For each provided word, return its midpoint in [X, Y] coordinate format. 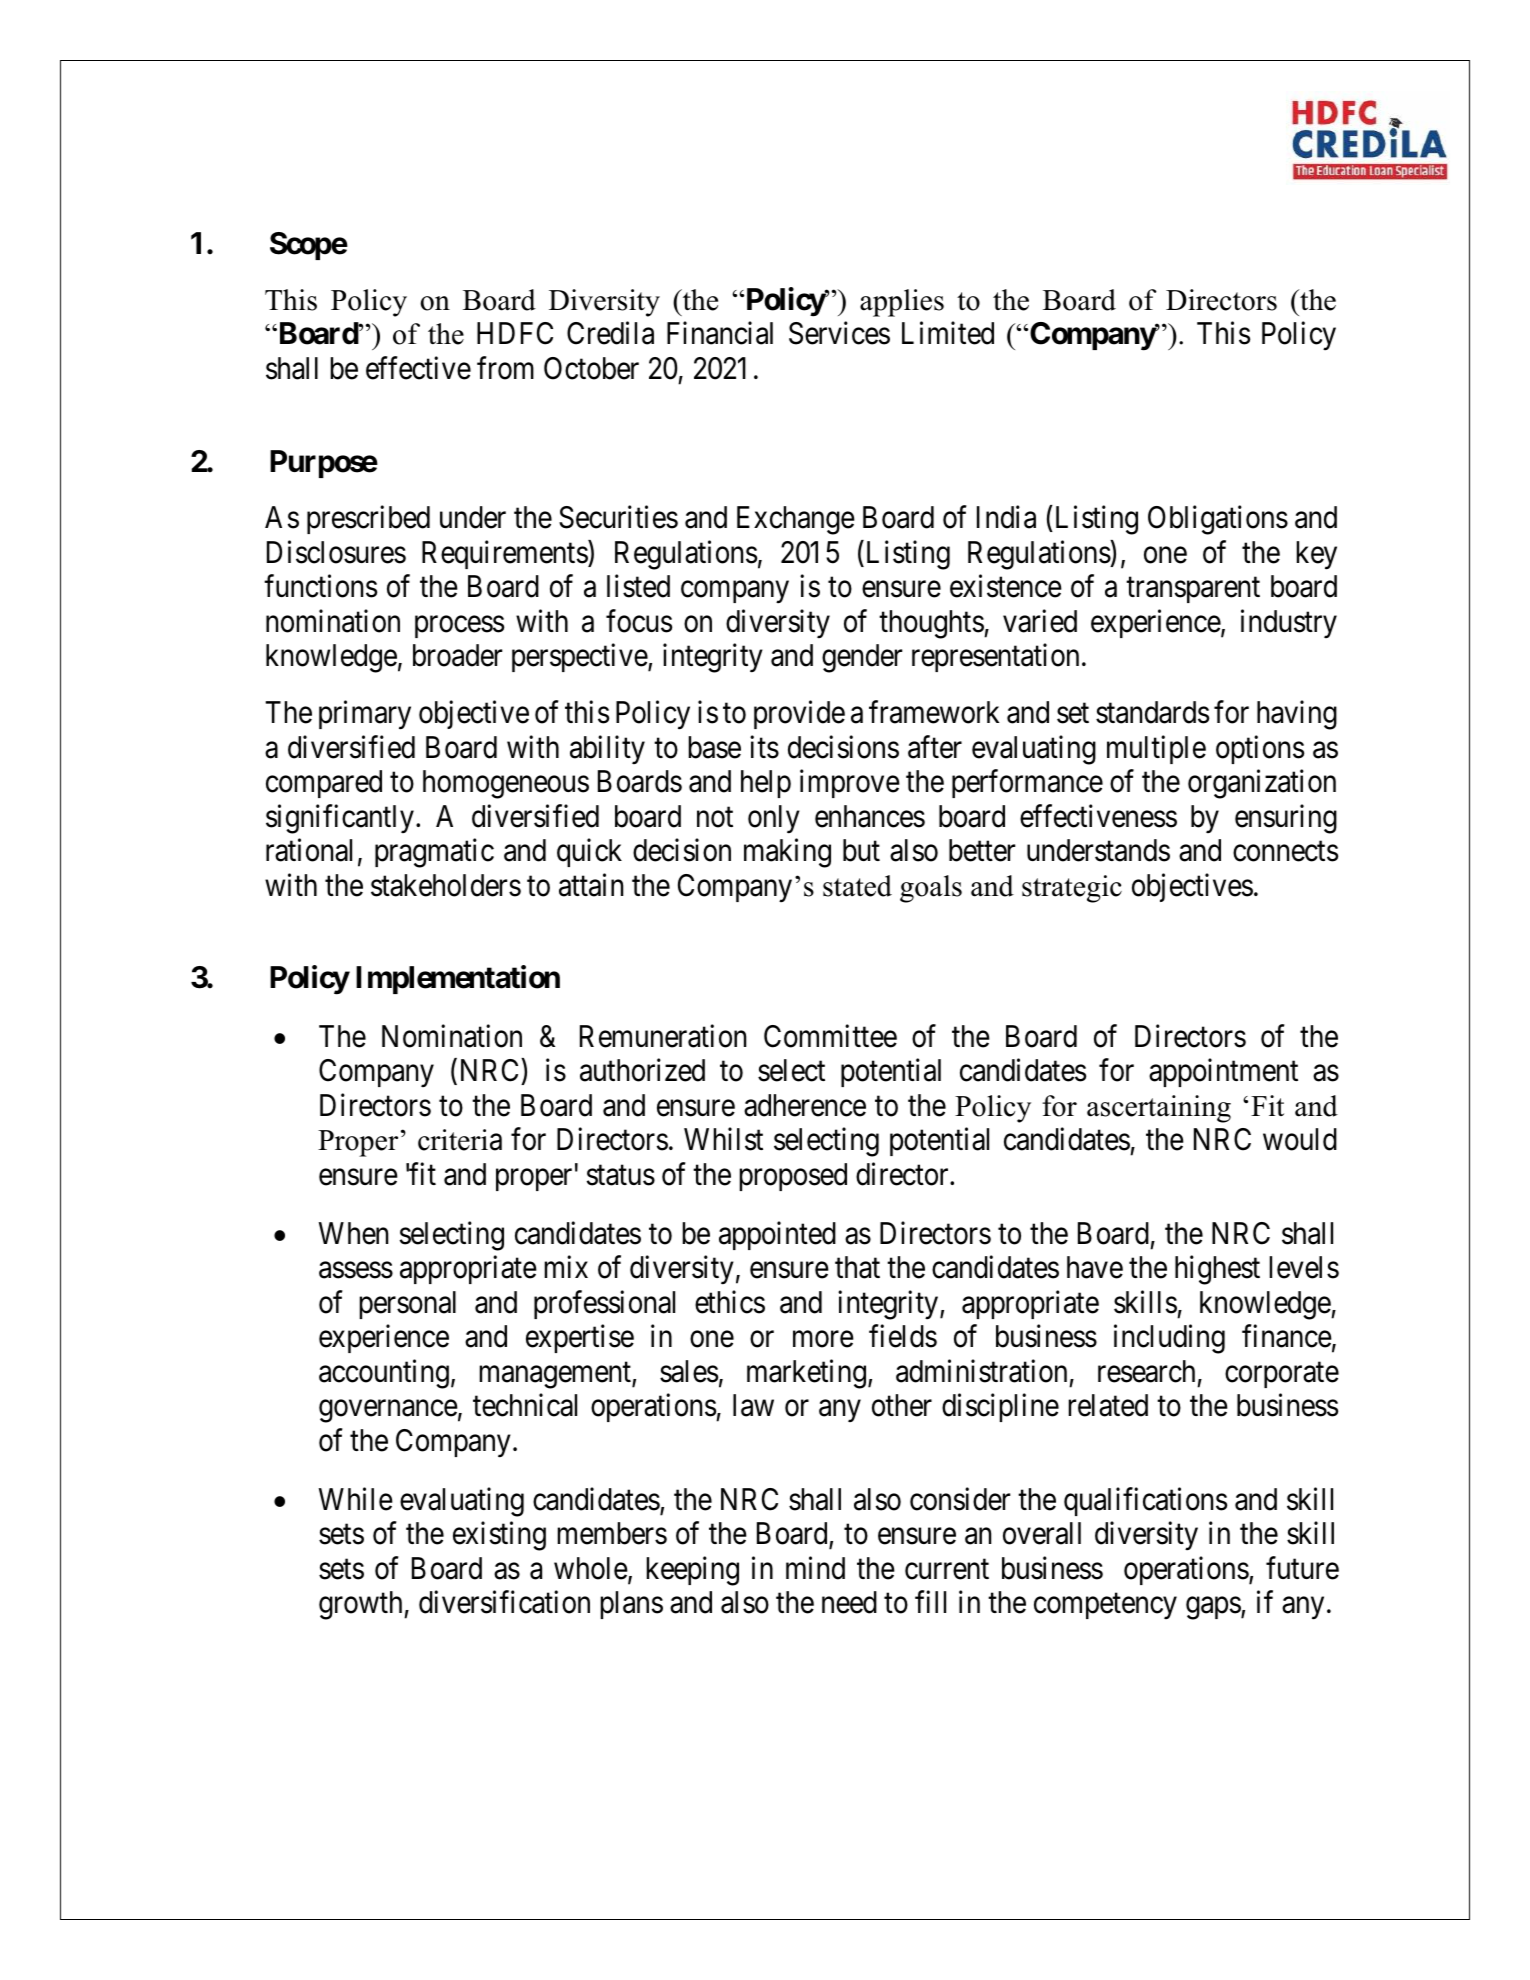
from [505, 368]
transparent [1193, 590]
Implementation [458, 979]
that [857, 1267]
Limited [948, 333]
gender [862, 658]
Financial [720, 333]
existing [499, 1536]
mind [815, 1568]
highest [1217, 1270]
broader [457, 655]
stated [857, 886]
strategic [1072, 889]
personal [407, 1305]
